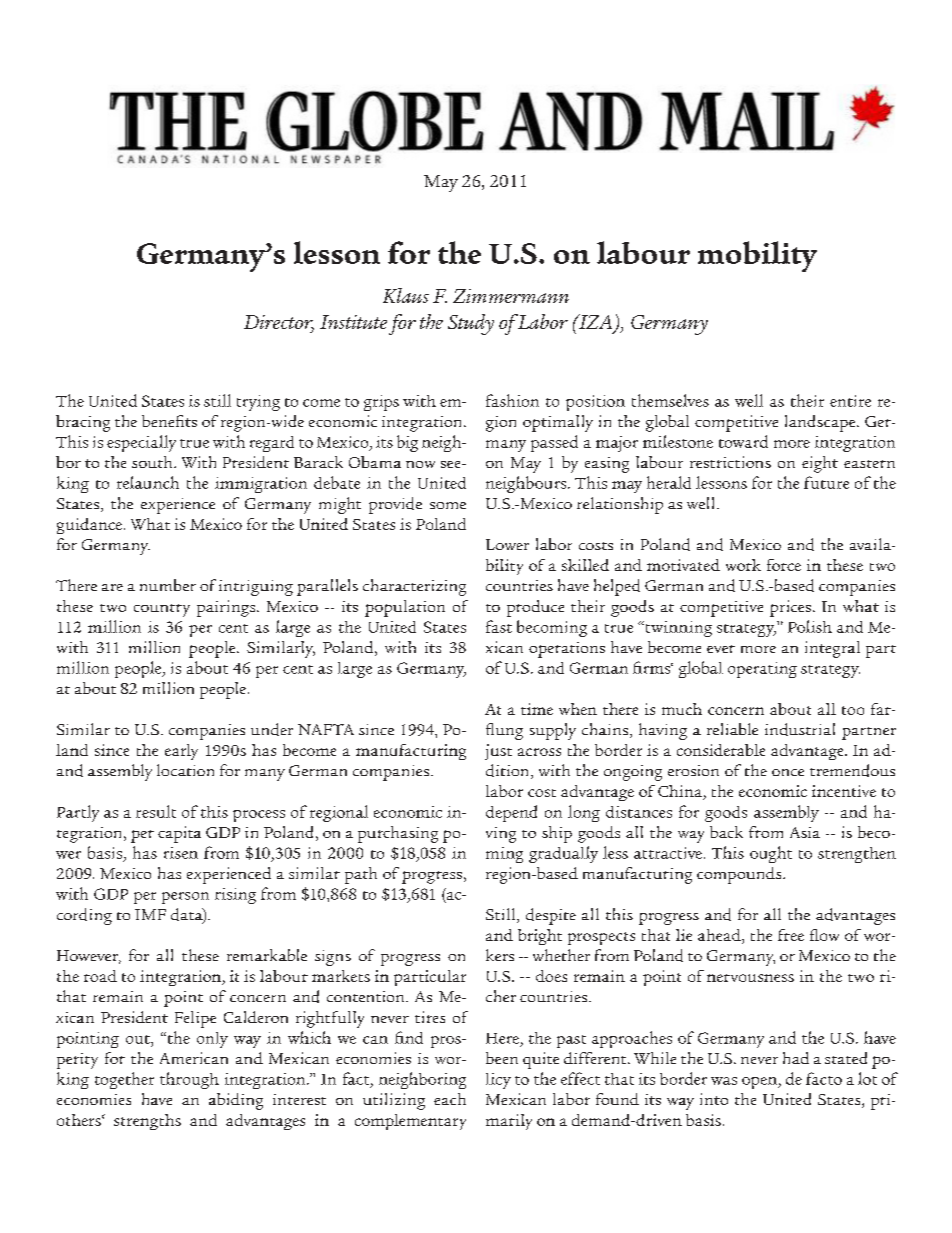 Image resolution: width=952 pixels, height=1233 pixels. I want to click on Director, so click(279, 323).
